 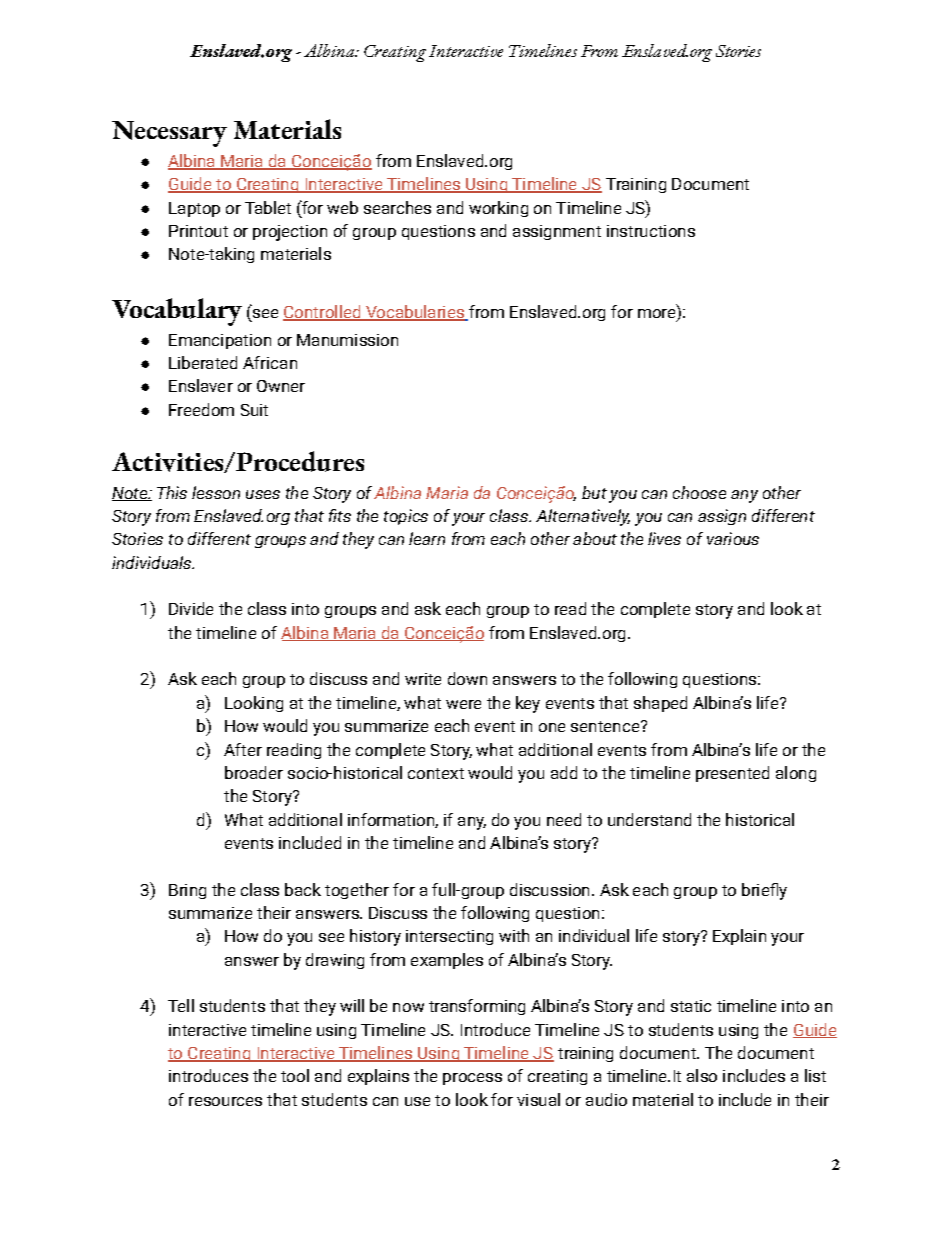 What do you see at coordinates (263, 494) in the page?
I see `uses` at bounding box center [263, 494].
